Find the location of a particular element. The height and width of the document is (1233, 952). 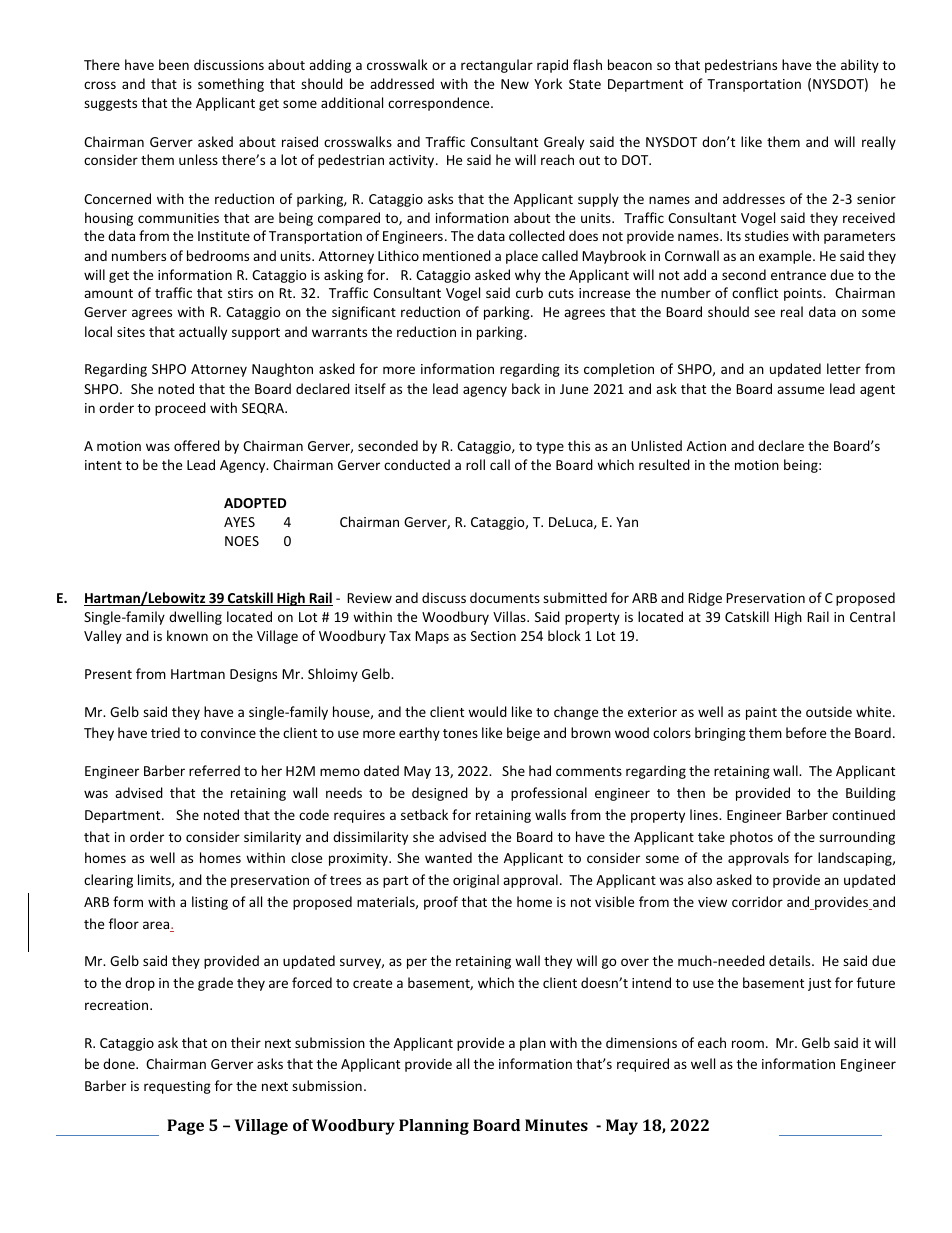

ability is located at coordinates (860, 66).
